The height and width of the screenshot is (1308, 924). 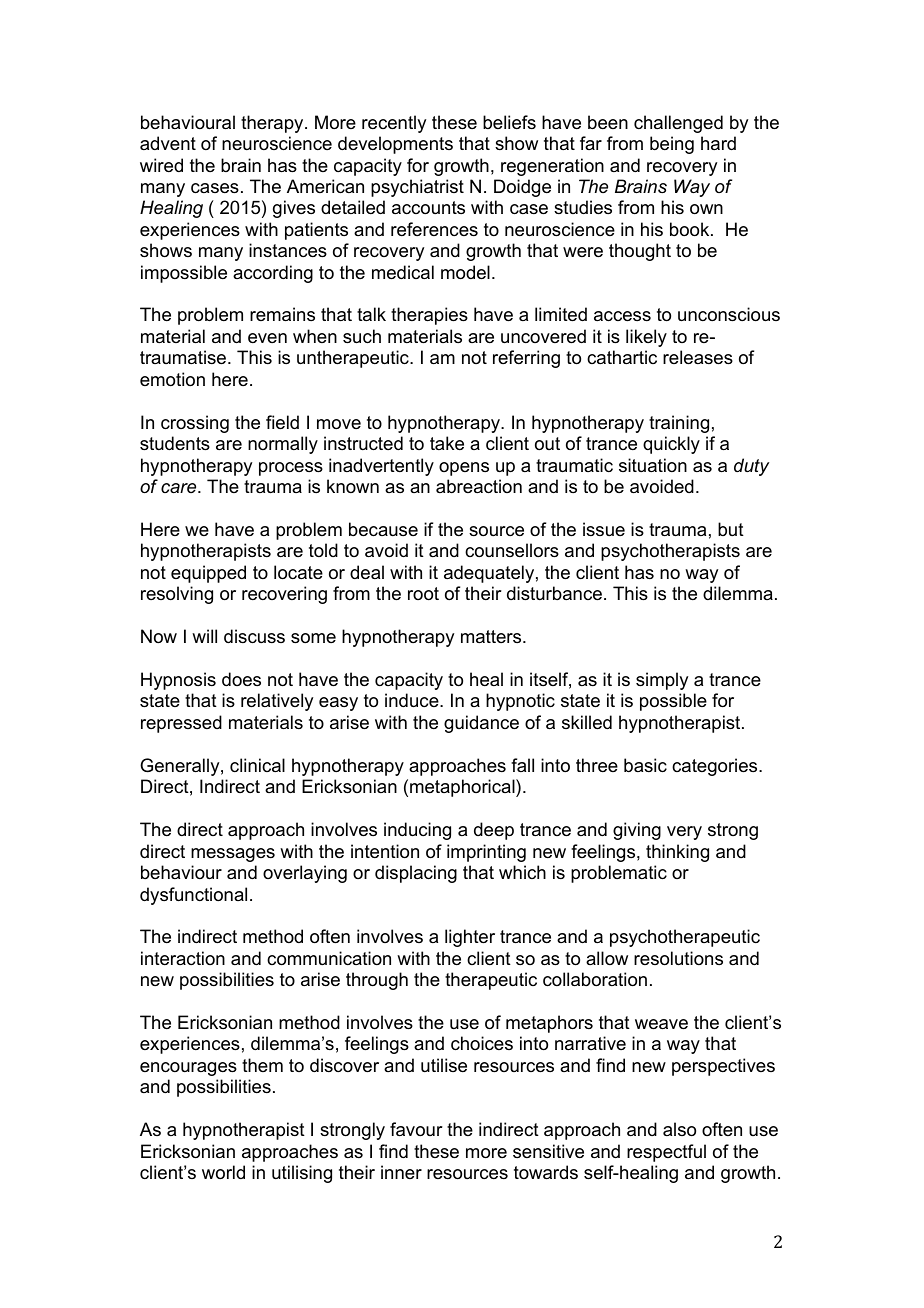 I want to click on care, so click(x=180, y=488).
